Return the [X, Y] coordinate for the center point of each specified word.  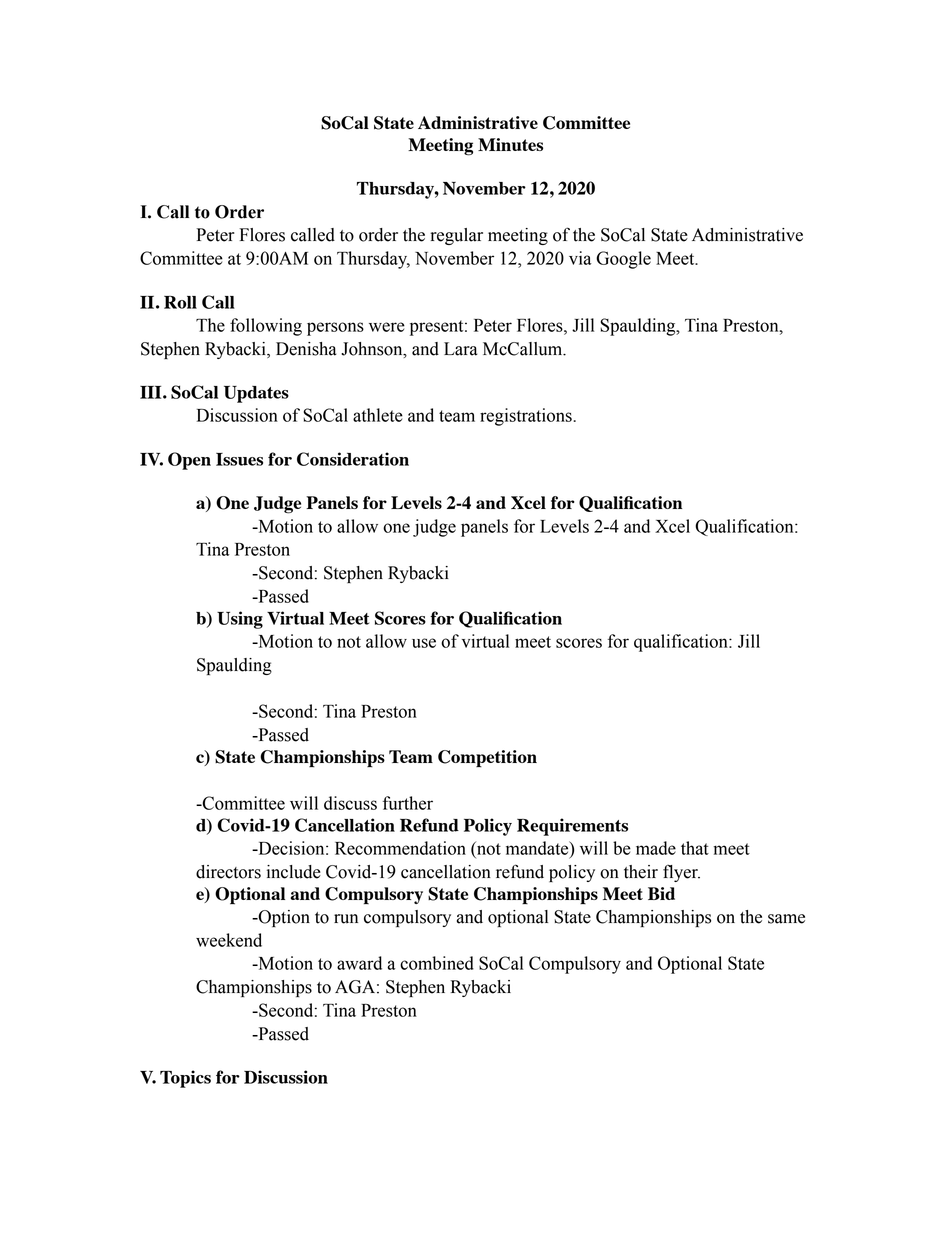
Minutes [510, 144]
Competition [487, 759]
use [424, 643]
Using [240, 620]
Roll [180, 302]
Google [623, 260]
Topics [185, 1079]
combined [437, 963]
